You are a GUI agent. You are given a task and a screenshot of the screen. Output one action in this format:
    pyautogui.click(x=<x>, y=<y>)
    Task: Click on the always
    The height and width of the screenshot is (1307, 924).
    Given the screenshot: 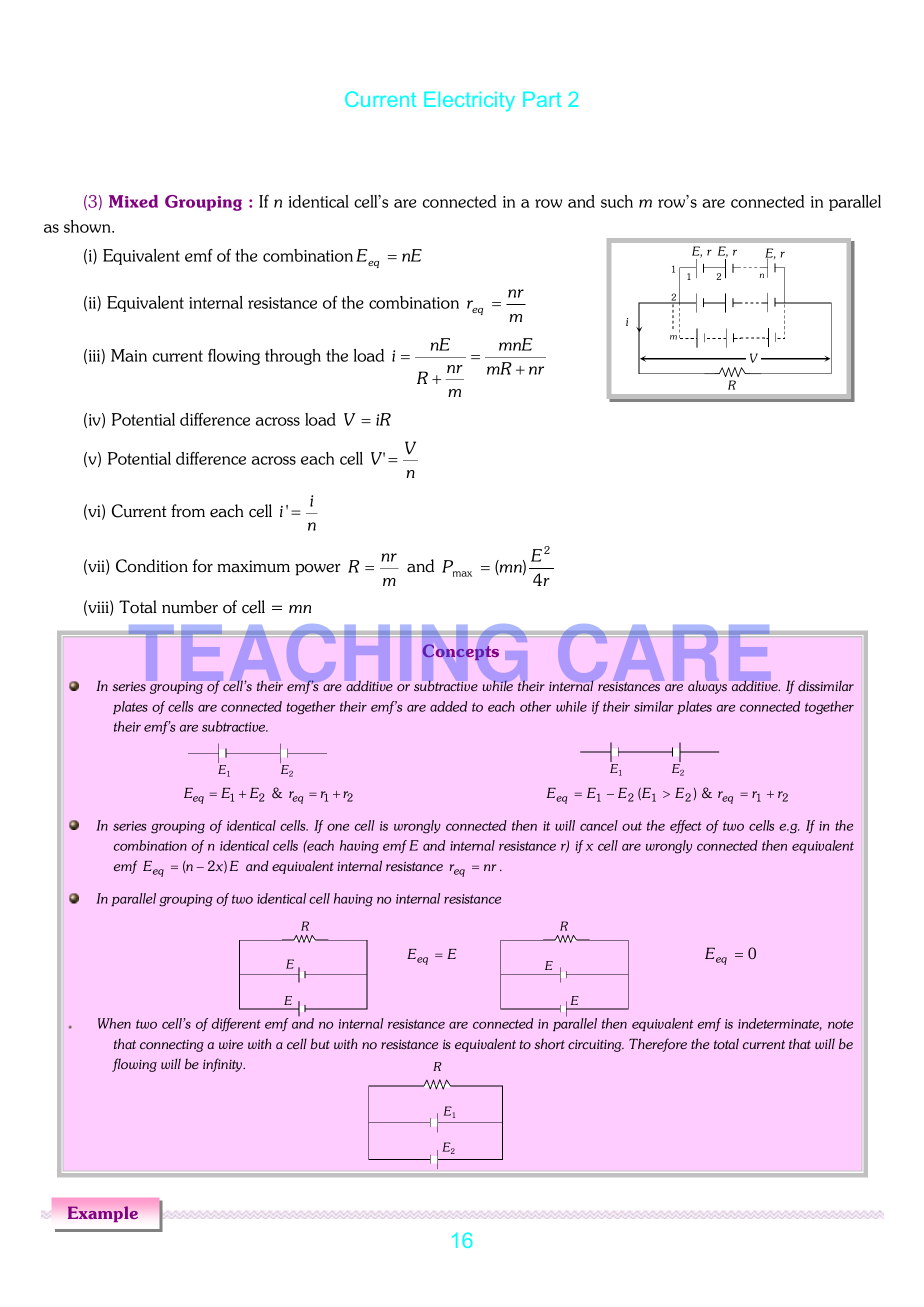 What is the action you would take?
    pyautogui.click(x=707, y=687)
